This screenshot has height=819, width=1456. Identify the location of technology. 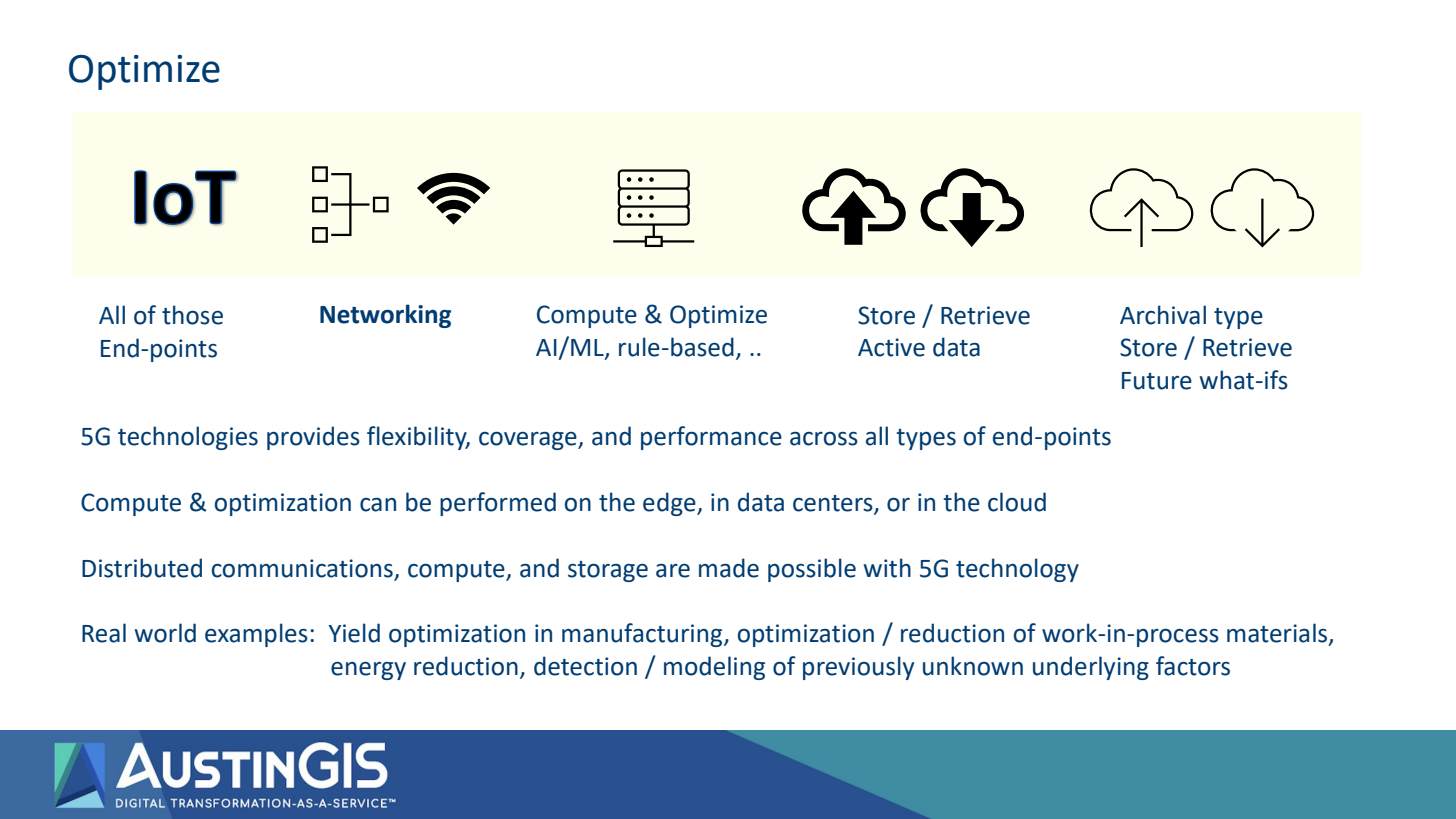
(1017, 570).
